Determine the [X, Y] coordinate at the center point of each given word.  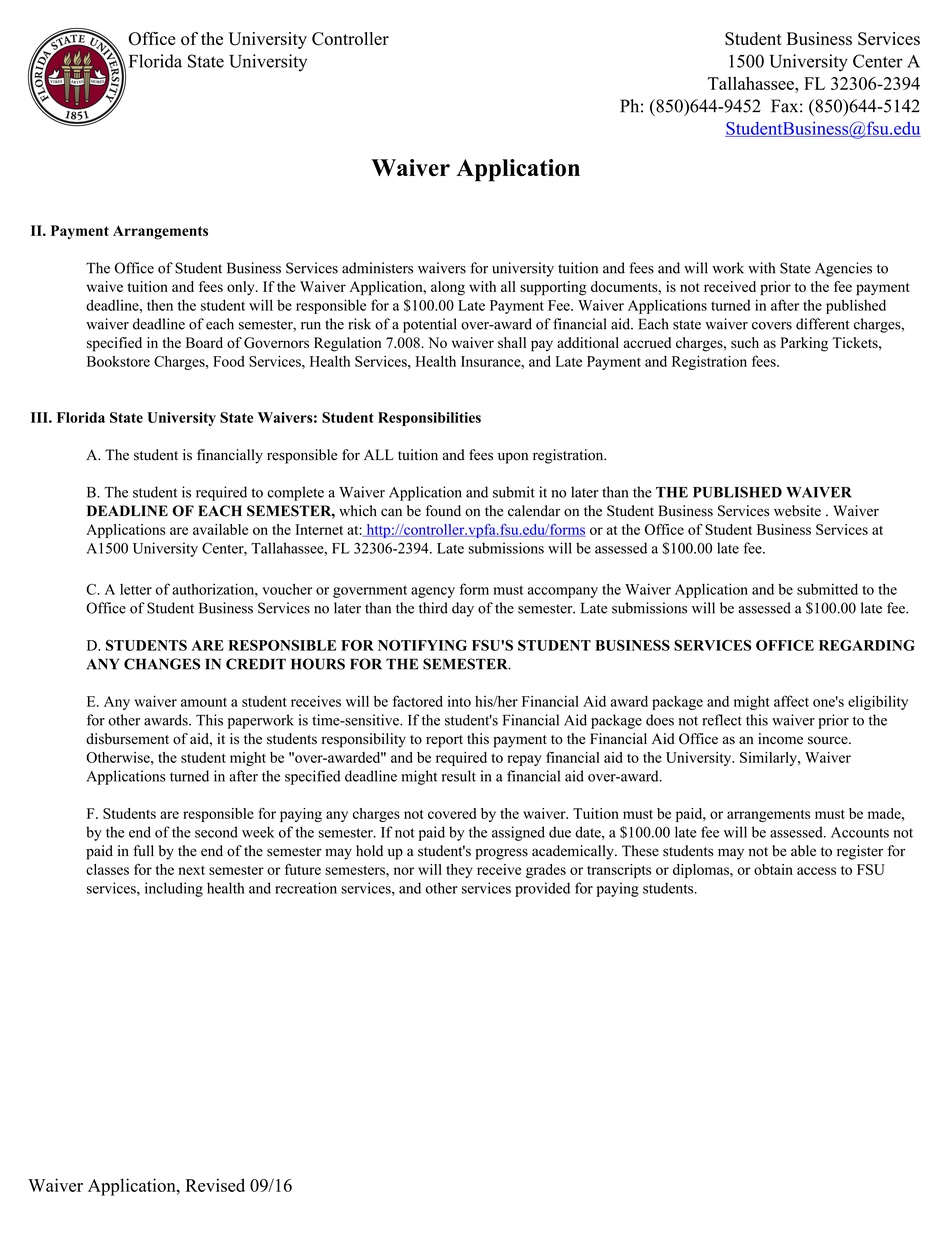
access [816, 871]
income [780, 739]
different [822, 324]
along [448, 288]
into [459, 701]
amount [204, 702]
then [160, 305]
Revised [215, 1185]
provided [542, 889]
